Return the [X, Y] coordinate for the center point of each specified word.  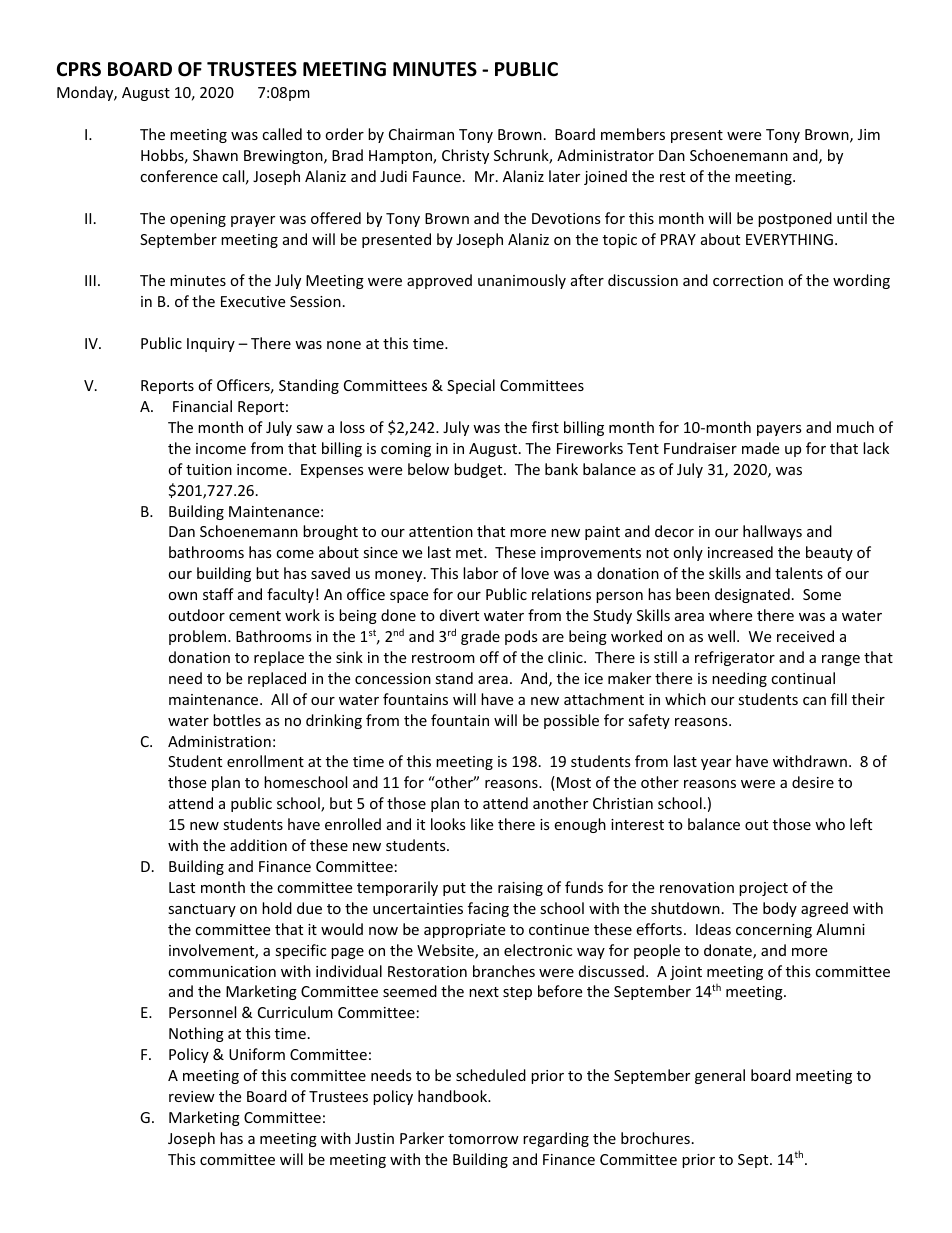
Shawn [215, 155]
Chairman [421, 134]
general [720, 1076]
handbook [454, 1096]
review [192, 1096]
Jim [869, 134]
